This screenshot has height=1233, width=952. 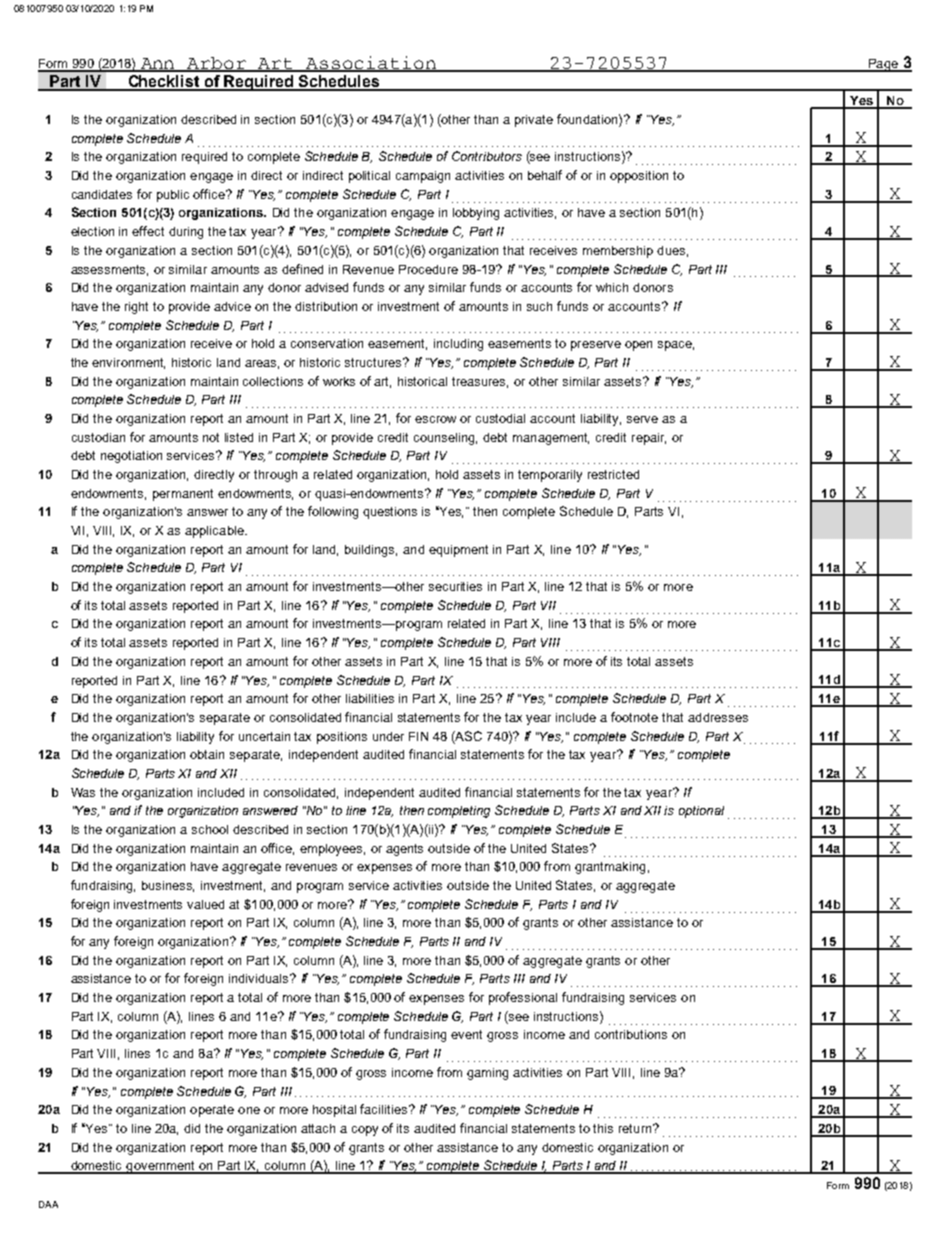 What do you see at coordinates (534, 121) in the screenshot?
I see `private` at bounding box center [534, 121].
